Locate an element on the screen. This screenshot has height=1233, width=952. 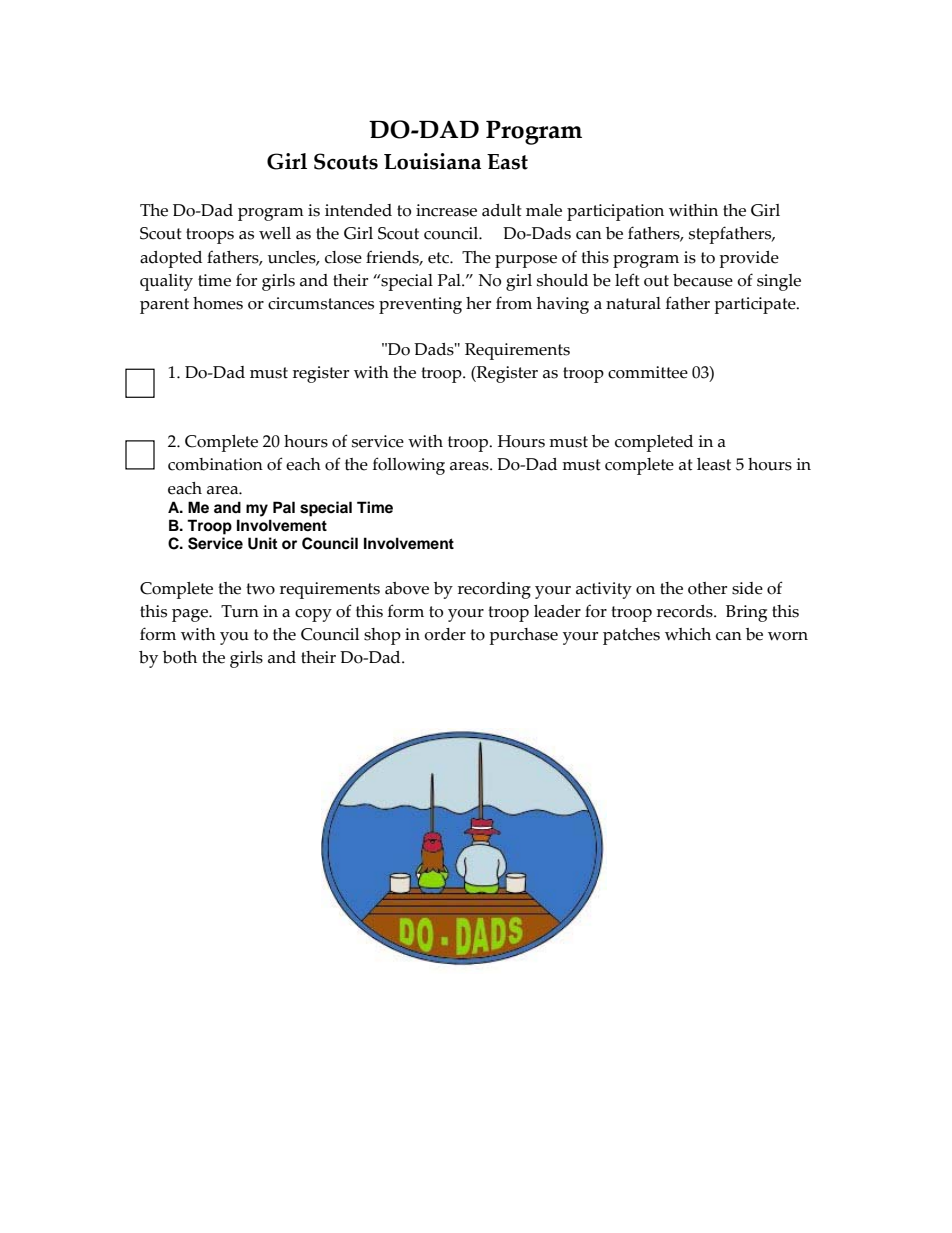
participate is located at coordinates (756, 305).
